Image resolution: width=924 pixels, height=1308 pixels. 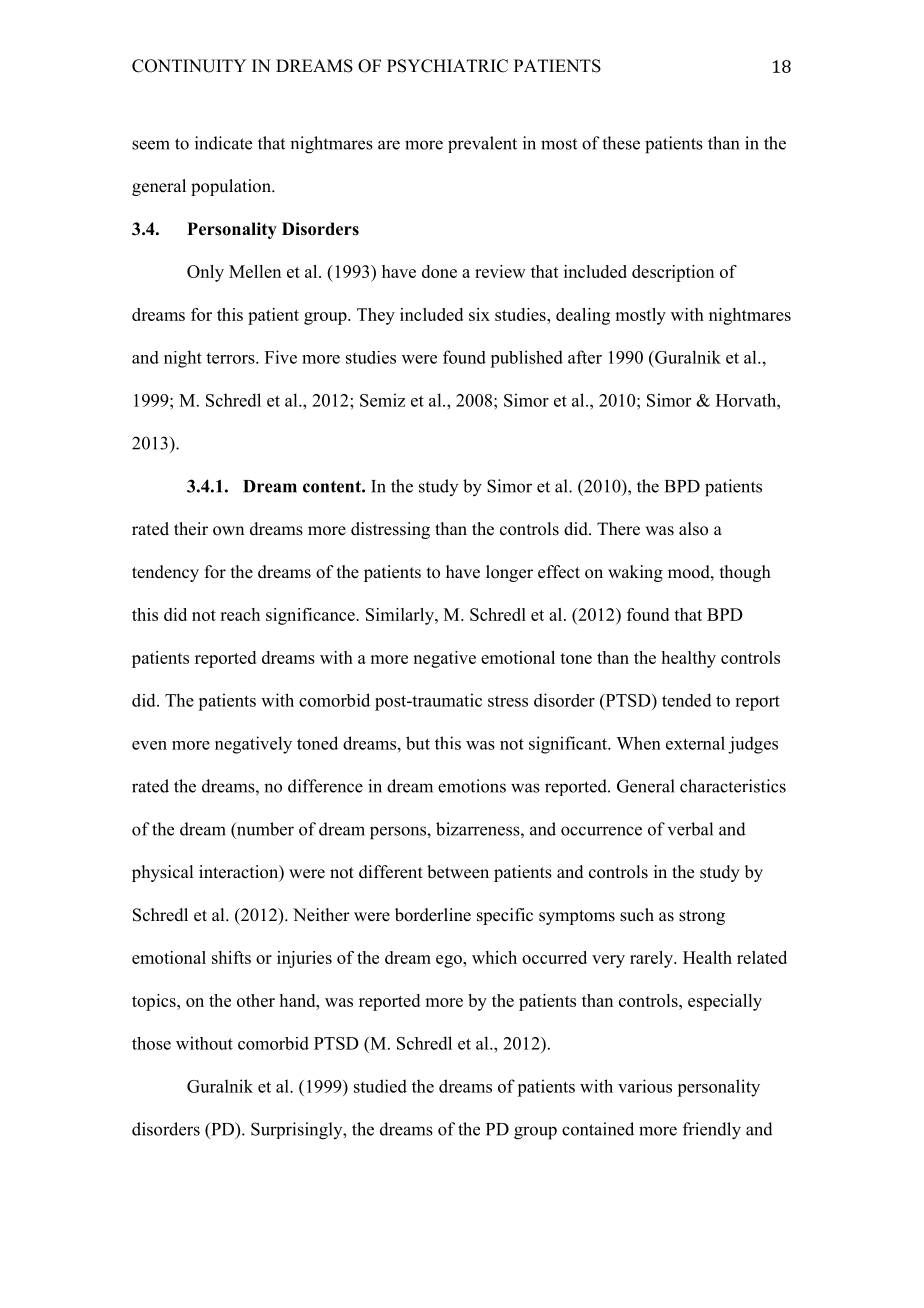 What do you see at coordinates (447, 66) in the screenshot?
I see `PSYCHIATRIC` at bounding box center [447, 66].
